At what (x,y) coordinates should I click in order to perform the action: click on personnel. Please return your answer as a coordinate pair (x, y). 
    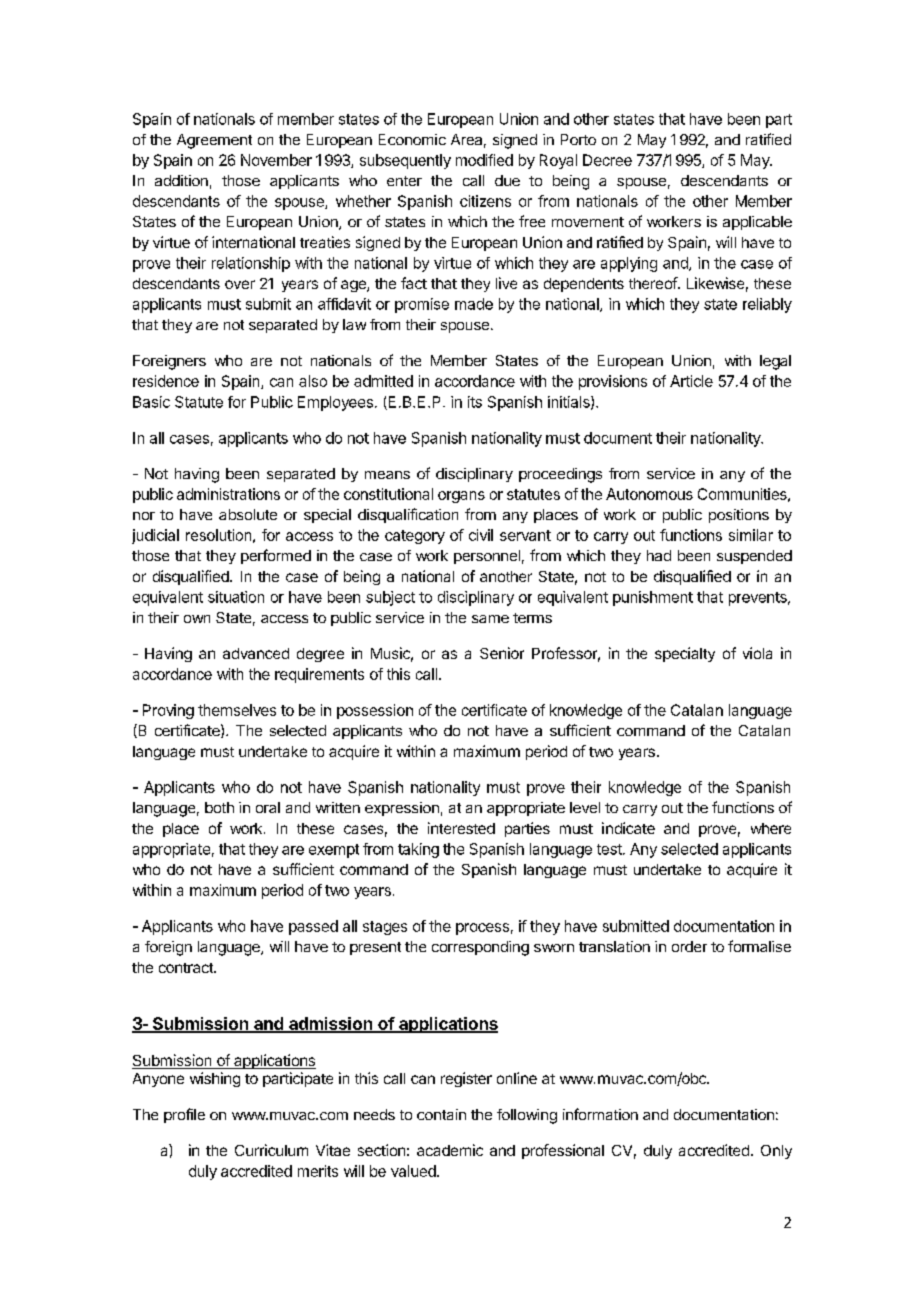
    Looking at the image, I should click on (487, 557).
